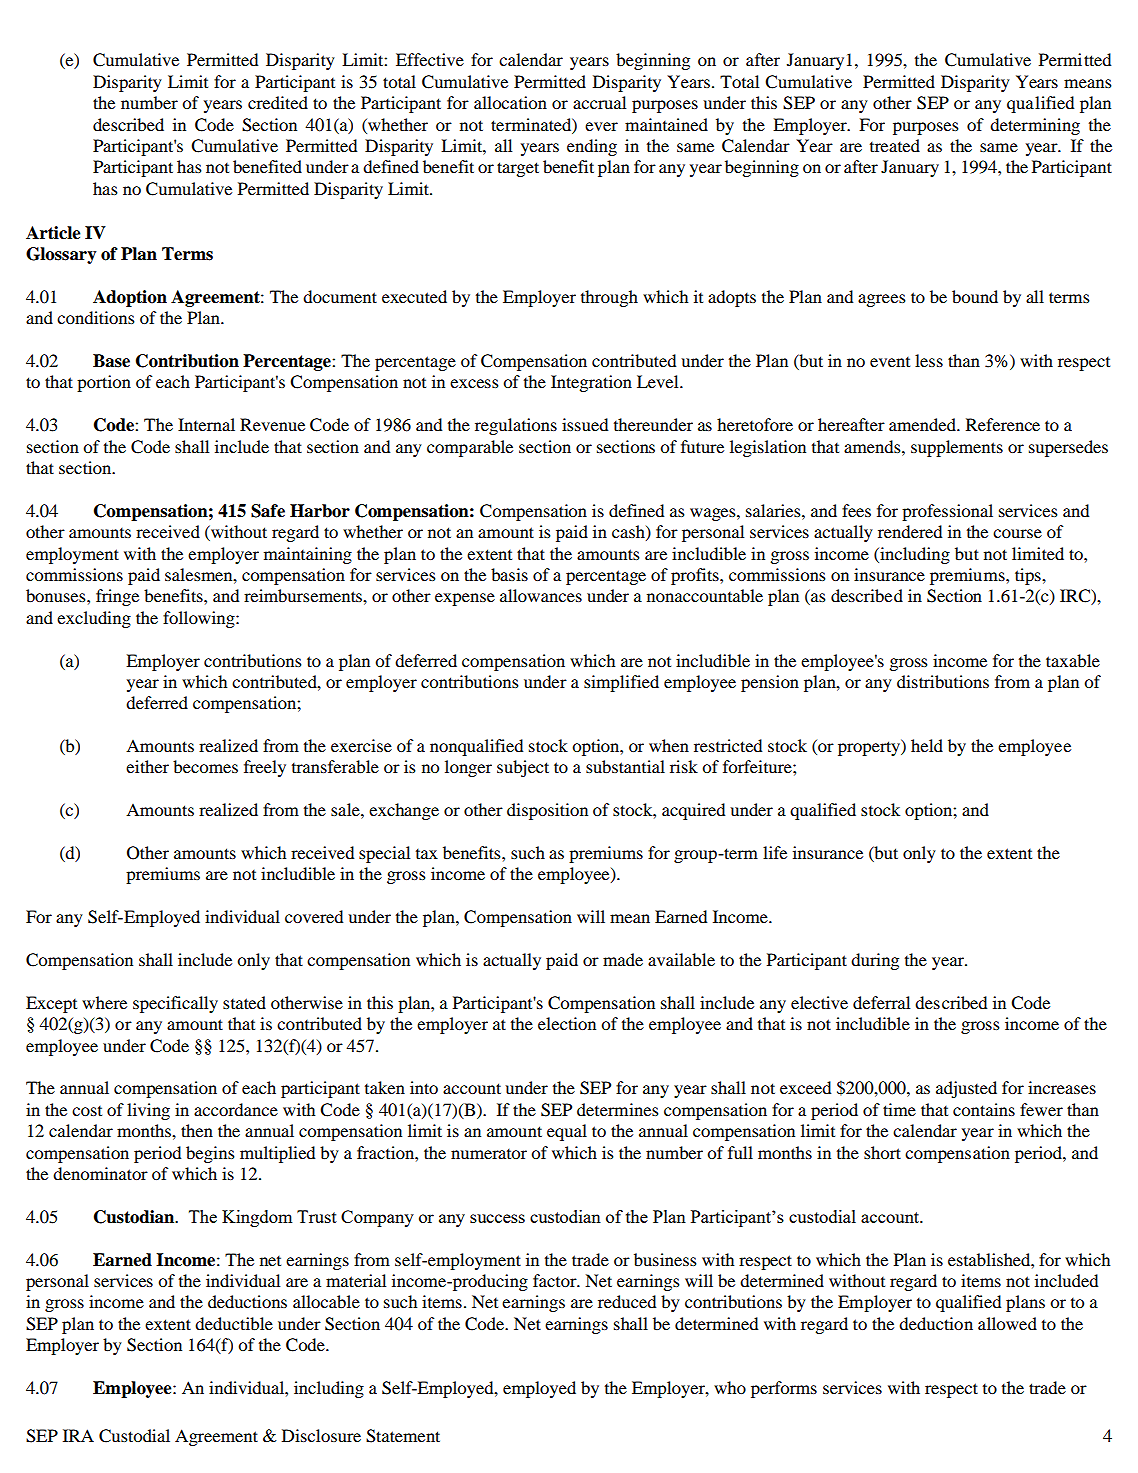 The height and width of the document is (1473, 1138). What do you see at coordinates (627, 1301) in the document?
I see `reduced` at bounding box center [627, 1301].
